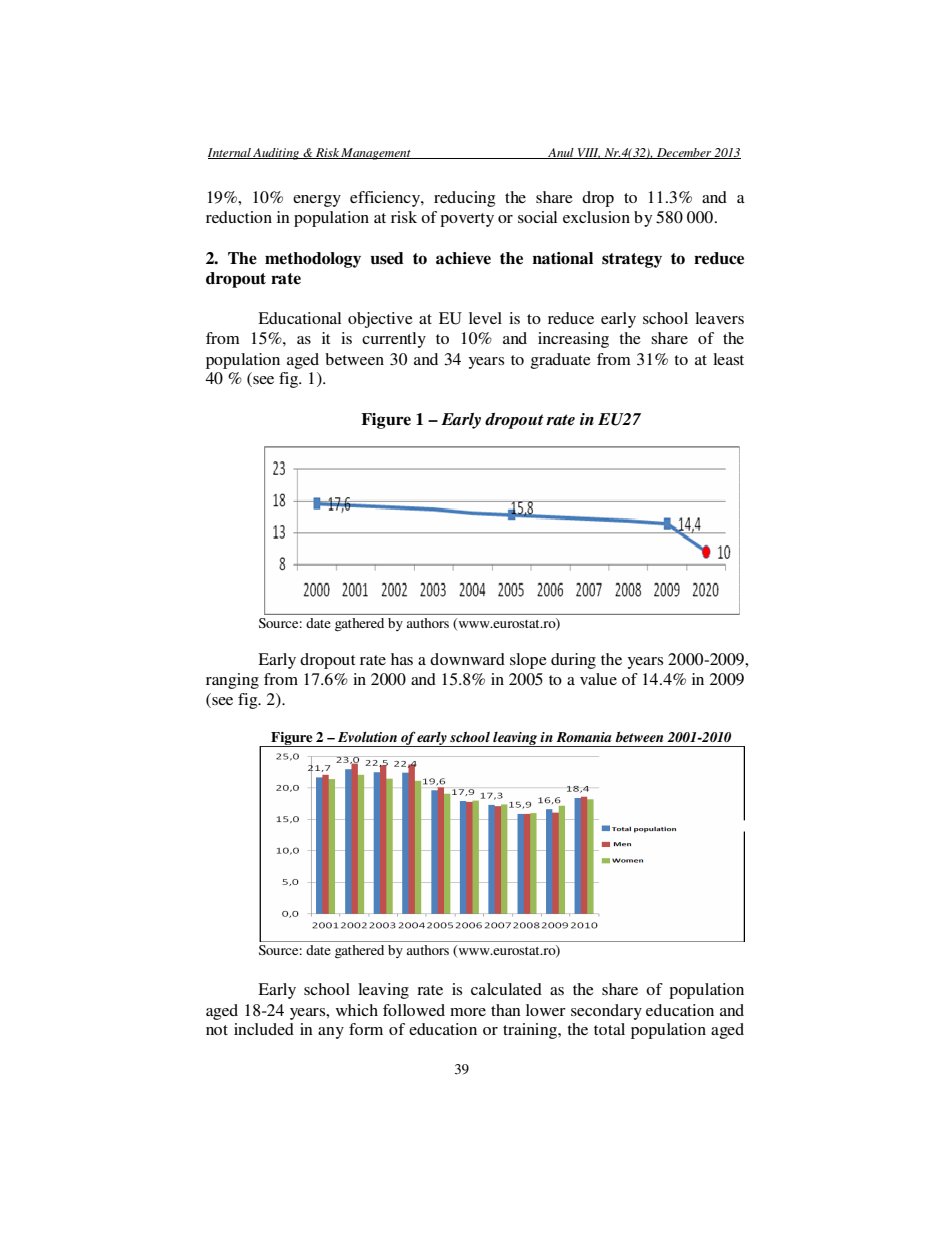 The width and height of the screenshot is (952, 1233). Describe the element at coordinates (467, 659) in the screenshot. I see `downward` at that location.
